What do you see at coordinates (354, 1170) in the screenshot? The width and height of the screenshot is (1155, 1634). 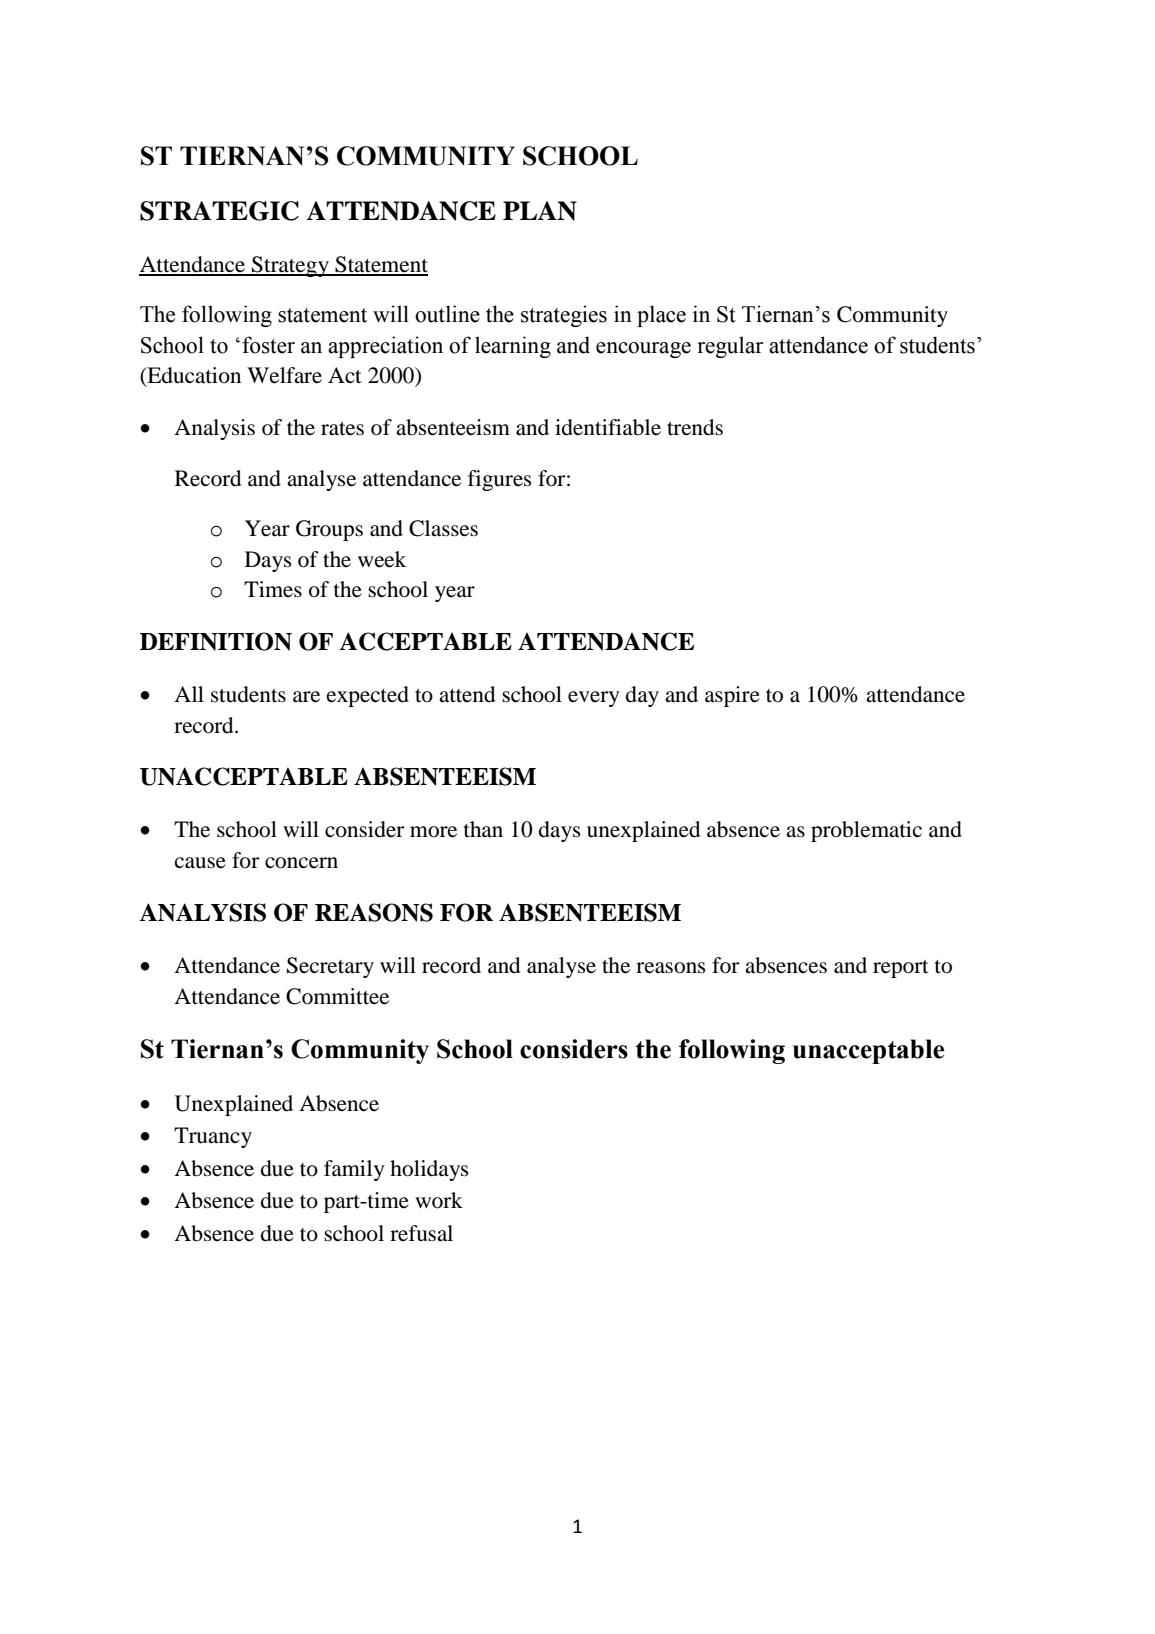 I see `family` at bounding box center [354, 1170].
